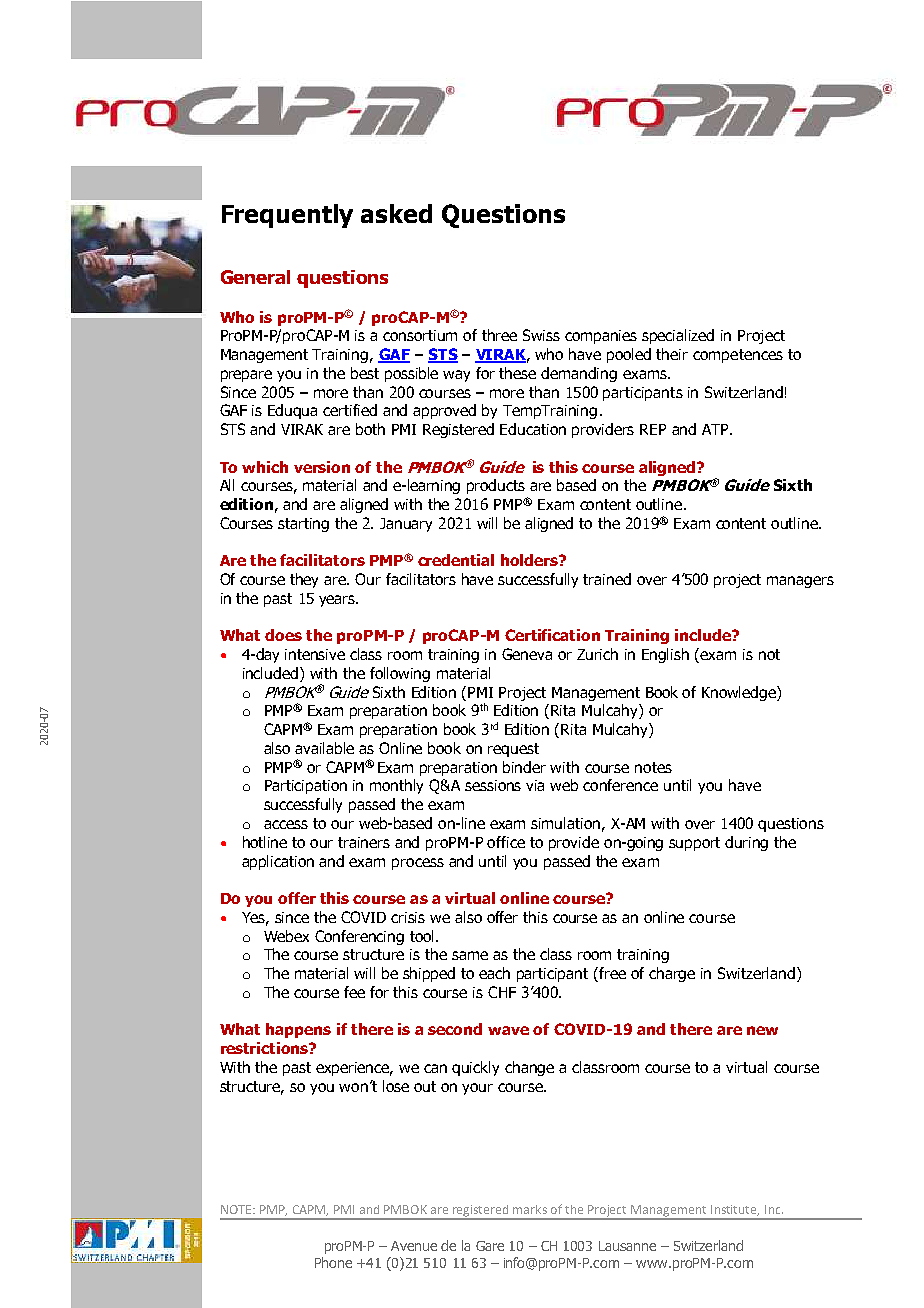  I want to click on three, so click(499, 335).
